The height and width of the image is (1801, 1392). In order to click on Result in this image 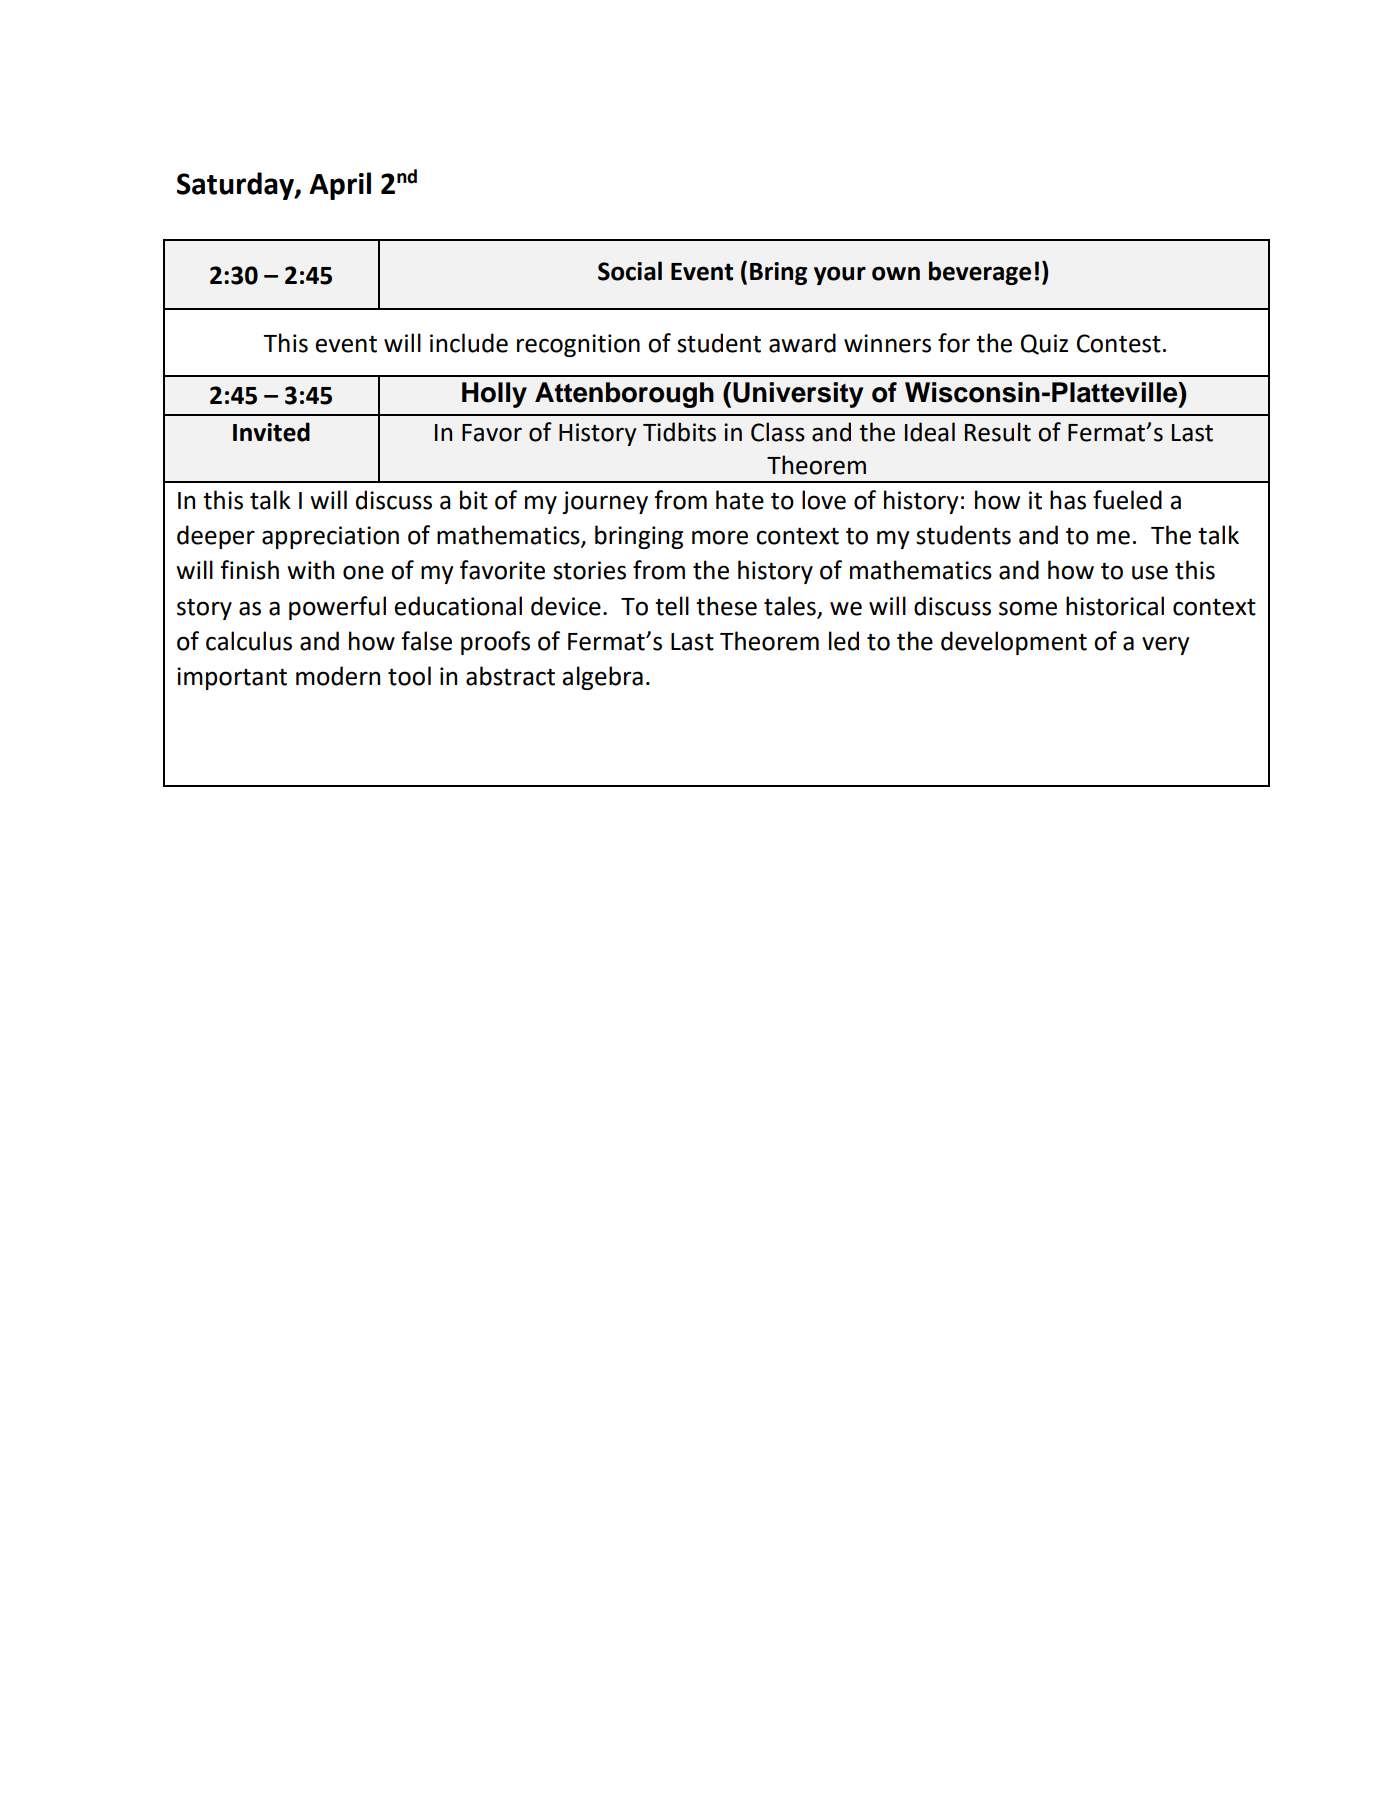, I will do `click(998, 432)`.
